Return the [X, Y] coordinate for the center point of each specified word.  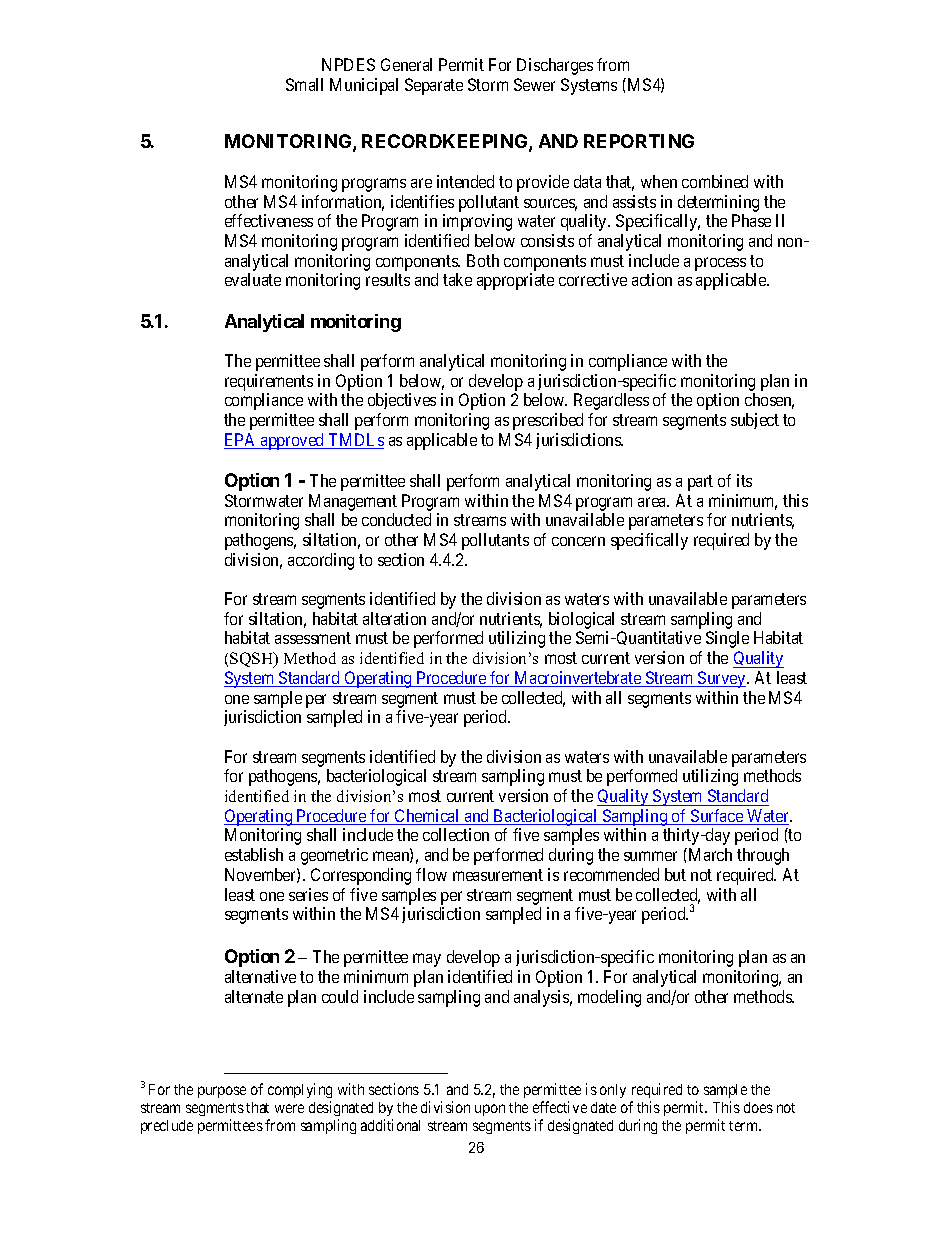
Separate [434, 86]
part [700, 483]
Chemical [427, 817]
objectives [402, 401]
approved [293, 441]
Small [304, 84]
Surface [717, 817]
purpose [222, 1092]
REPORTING [639, 141]
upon [490, 1110]
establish [254, 854]
